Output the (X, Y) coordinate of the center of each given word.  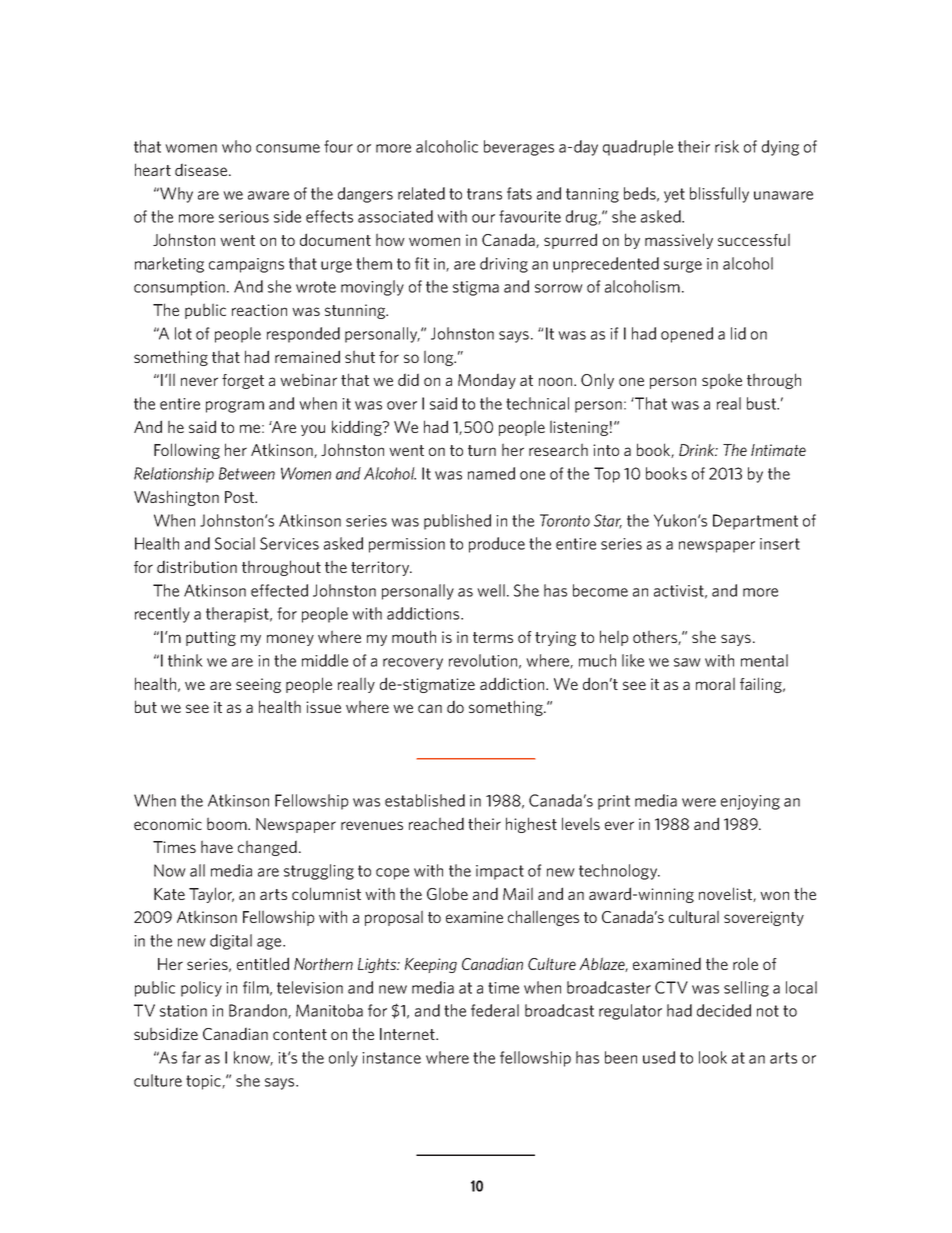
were (699, 802)
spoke (722, 381)
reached (436, 823)
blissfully (719, 195)
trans (484, 194)
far (191, 1057)
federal (495, 1010)
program (235, 407)
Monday (487, 381)
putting (211, 638)
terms (493, 637)
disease (202, 169)
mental (764, 660)
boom (228, 823)
